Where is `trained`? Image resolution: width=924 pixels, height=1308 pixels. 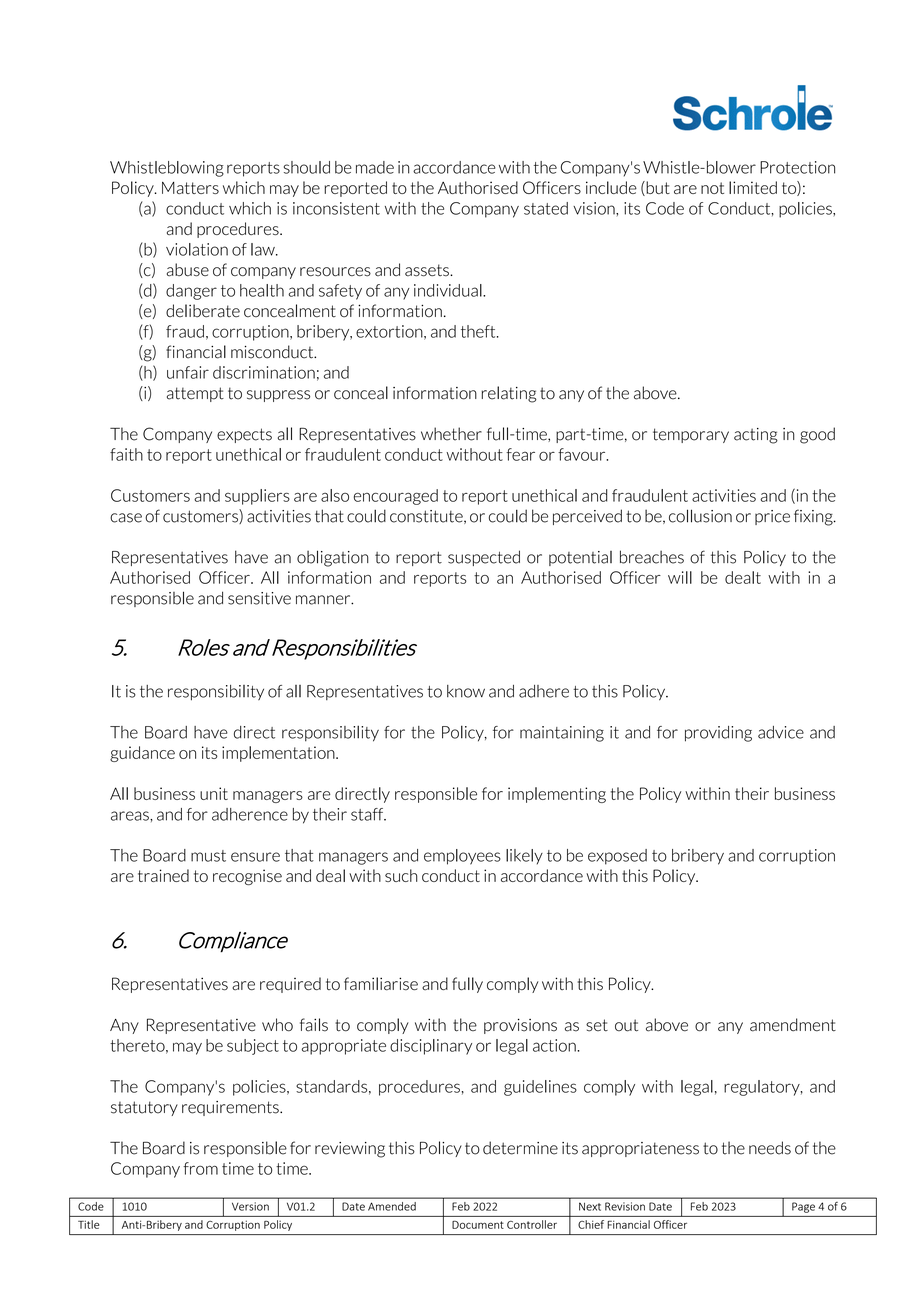
trained is located at coordinates (163, 875).
